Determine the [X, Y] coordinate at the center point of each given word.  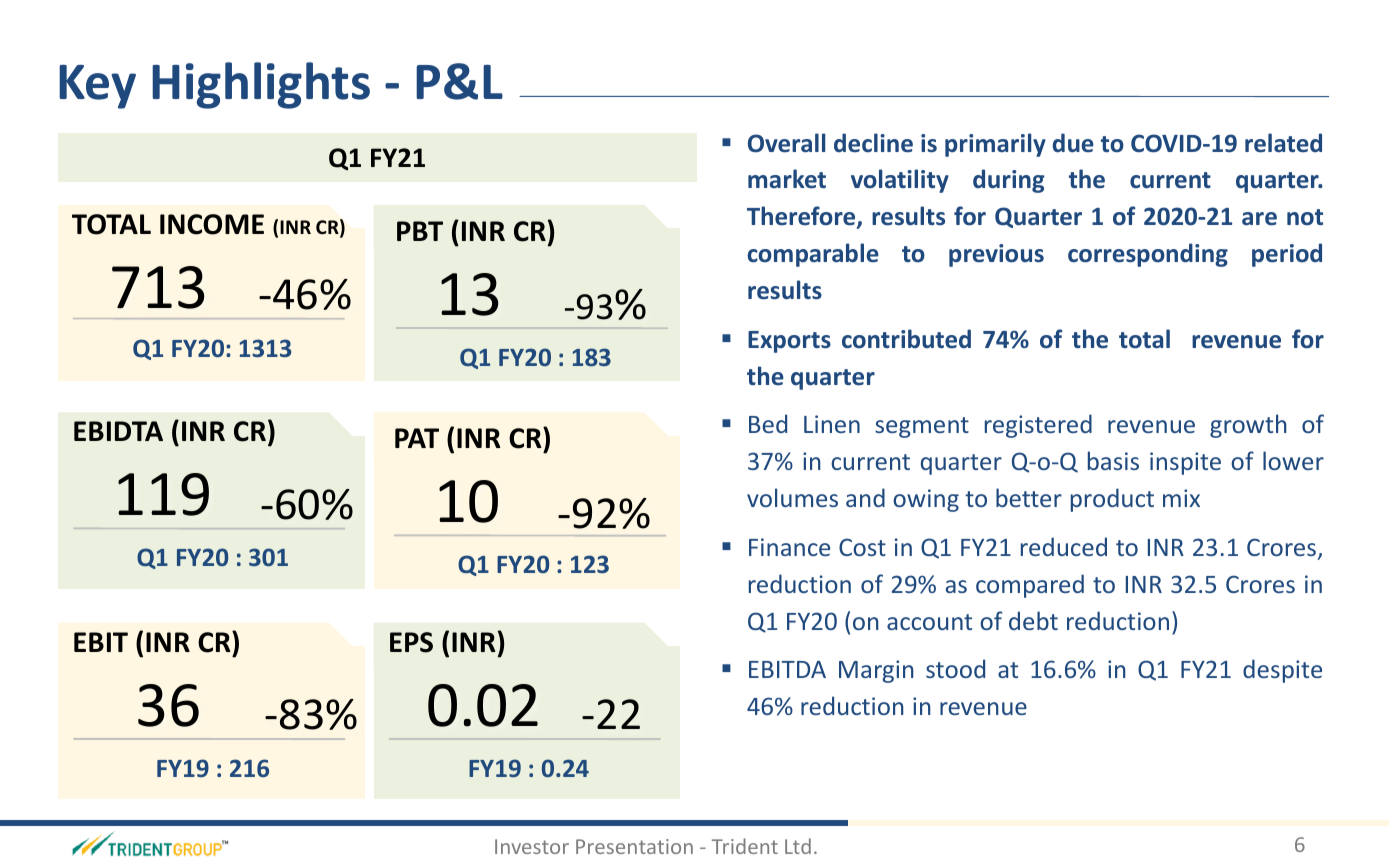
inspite [1185, 463]
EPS [411, 642]
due [1073, 143]
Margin [876, 671]
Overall [786, 143]
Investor [532, 846]
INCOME [212, 224]
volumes [792, 497]
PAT [417, 438]
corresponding [1148, 255]
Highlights [261, 85]
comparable [813, 255]
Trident [745, 846]
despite [1282, 671]
